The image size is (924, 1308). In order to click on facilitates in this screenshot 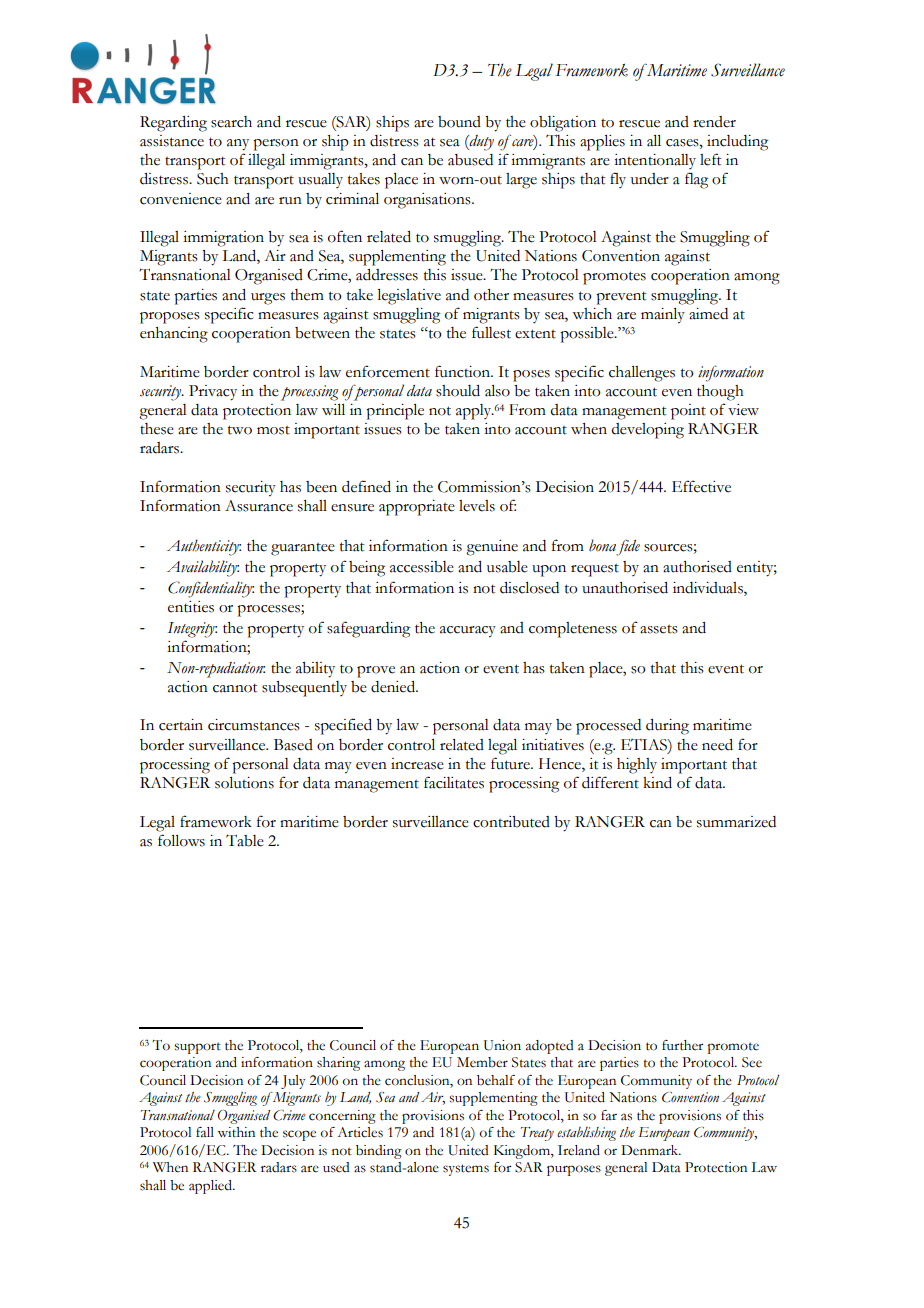, I will do `click(454, 782)`.
